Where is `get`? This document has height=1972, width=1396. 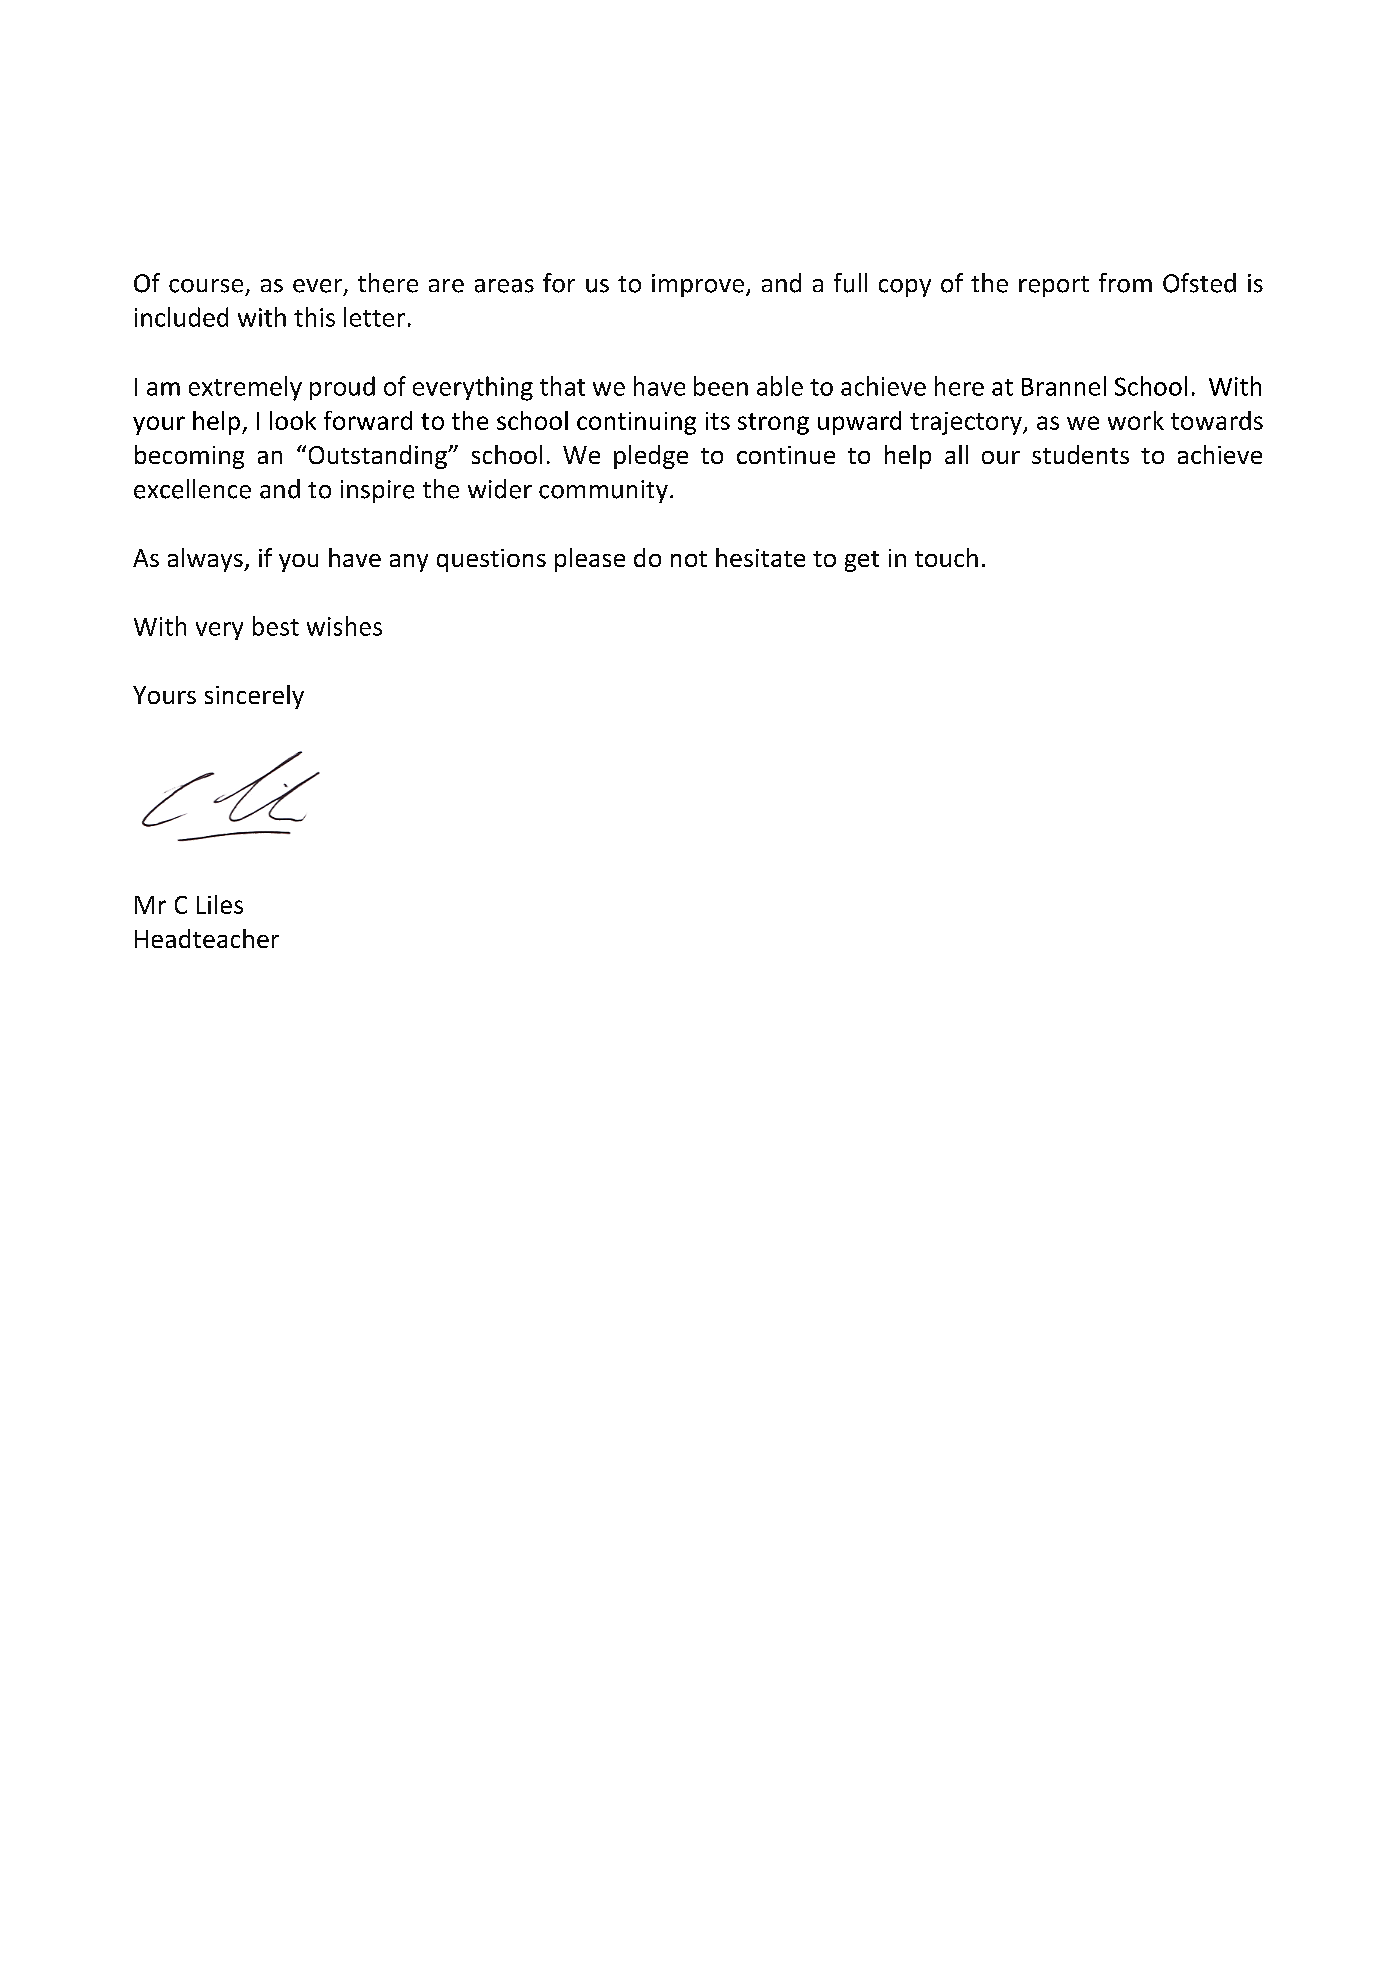 get is located at coordinates (862, 561).
